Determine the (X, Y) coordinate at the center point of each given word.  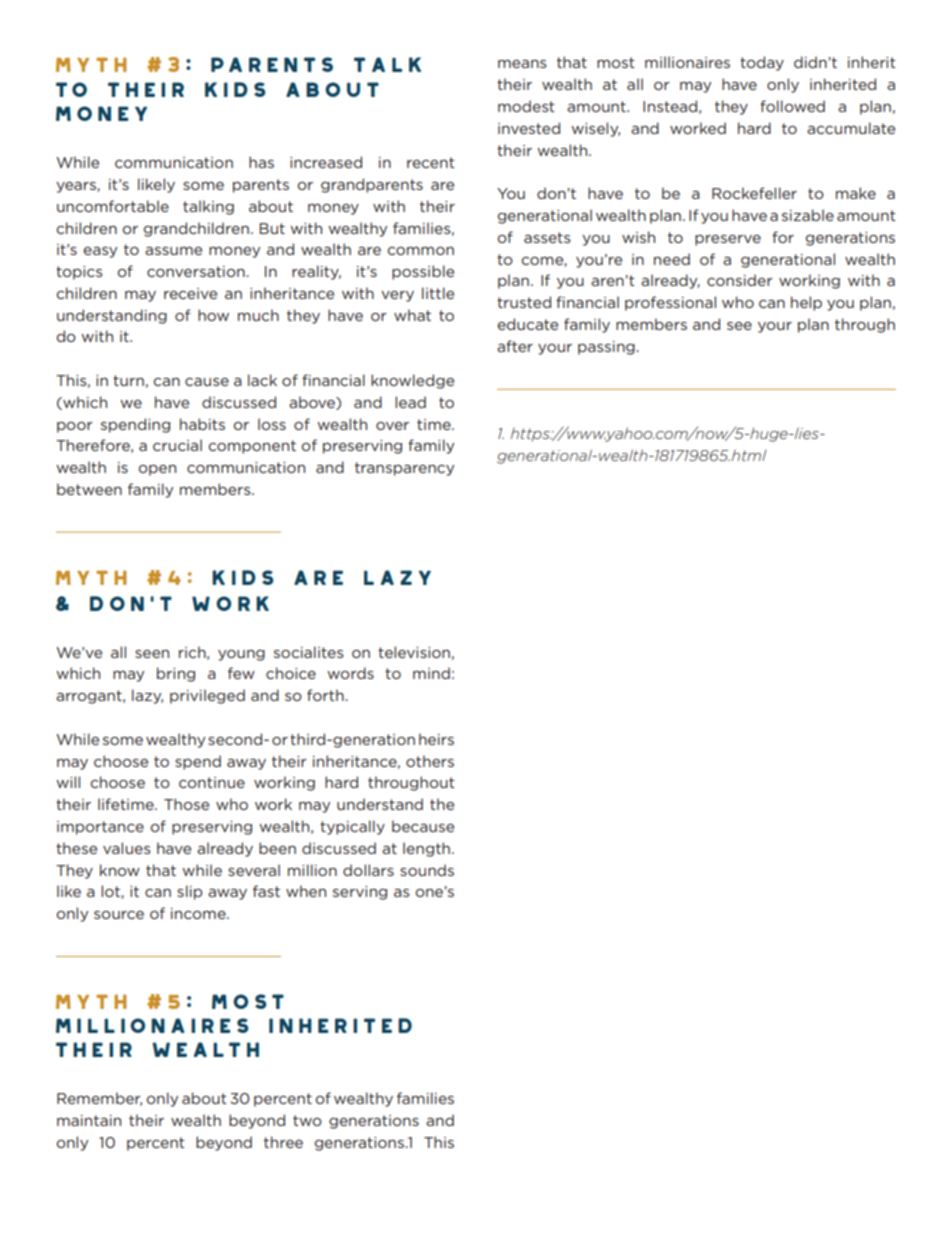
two (307, 1120)
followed (792, 106)
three (283, 1142)
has (261, 162)
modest (526, 106)
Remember (99, 1099)
